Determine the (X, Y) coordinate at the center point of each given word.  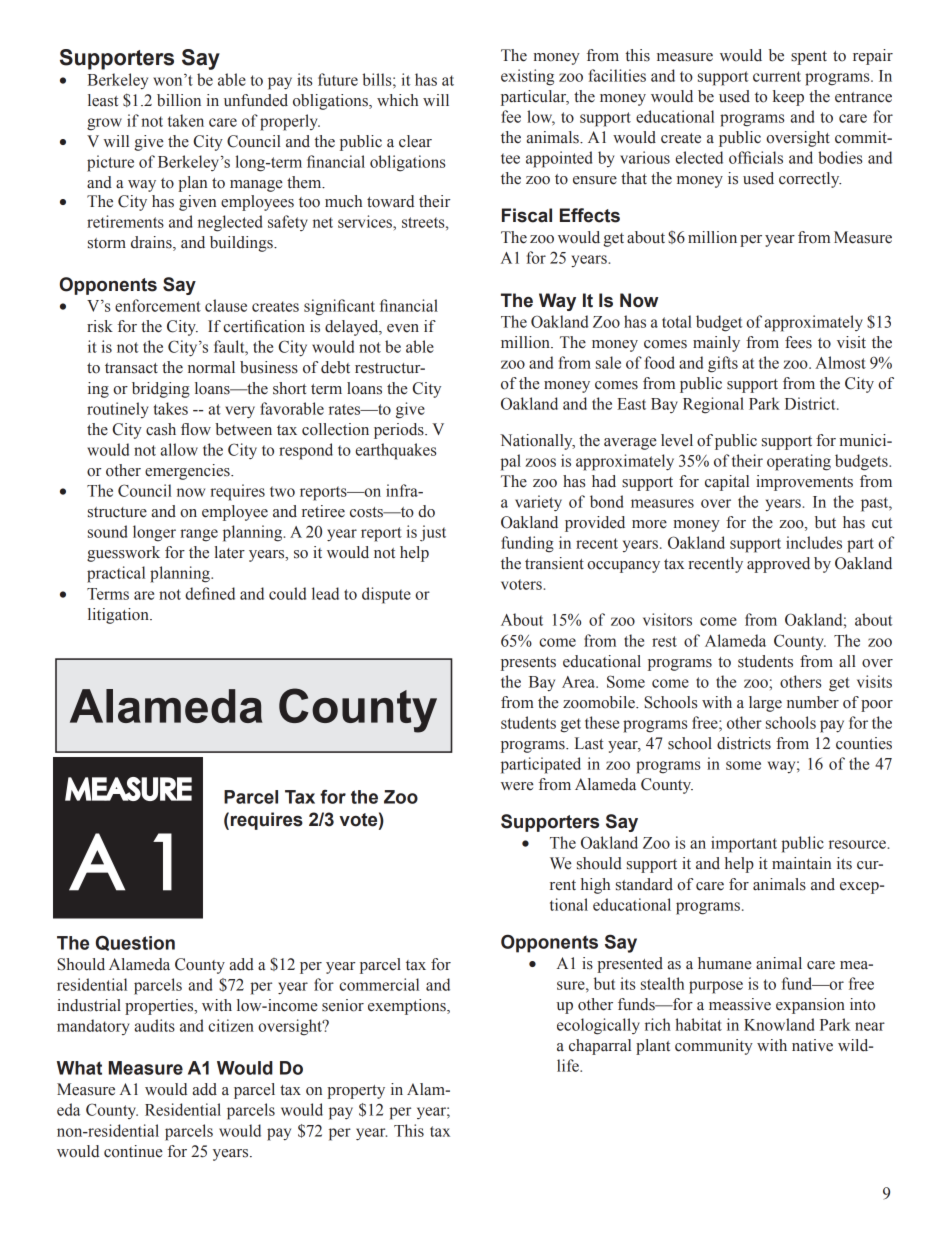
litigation (119, 616)
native (812, 1045)
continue (133, 1151)
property (356, 1092)
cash (161, 429)
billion (179, 100)
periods (400, 431)
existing (527, 77)
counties (864, 743)
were (517, 786)
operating (799, 462)
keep (788, 98)
